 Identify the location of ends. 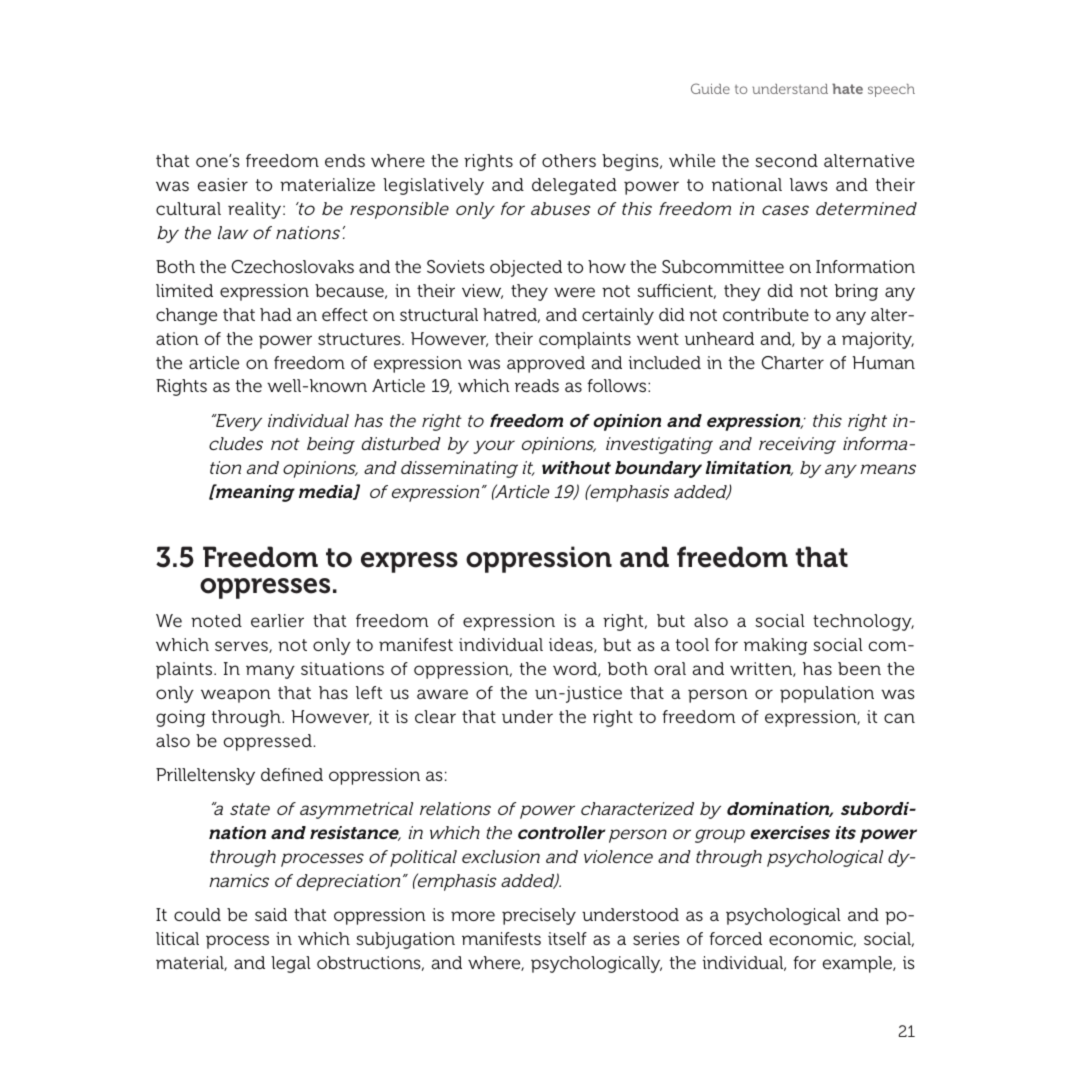
(345, 160).
